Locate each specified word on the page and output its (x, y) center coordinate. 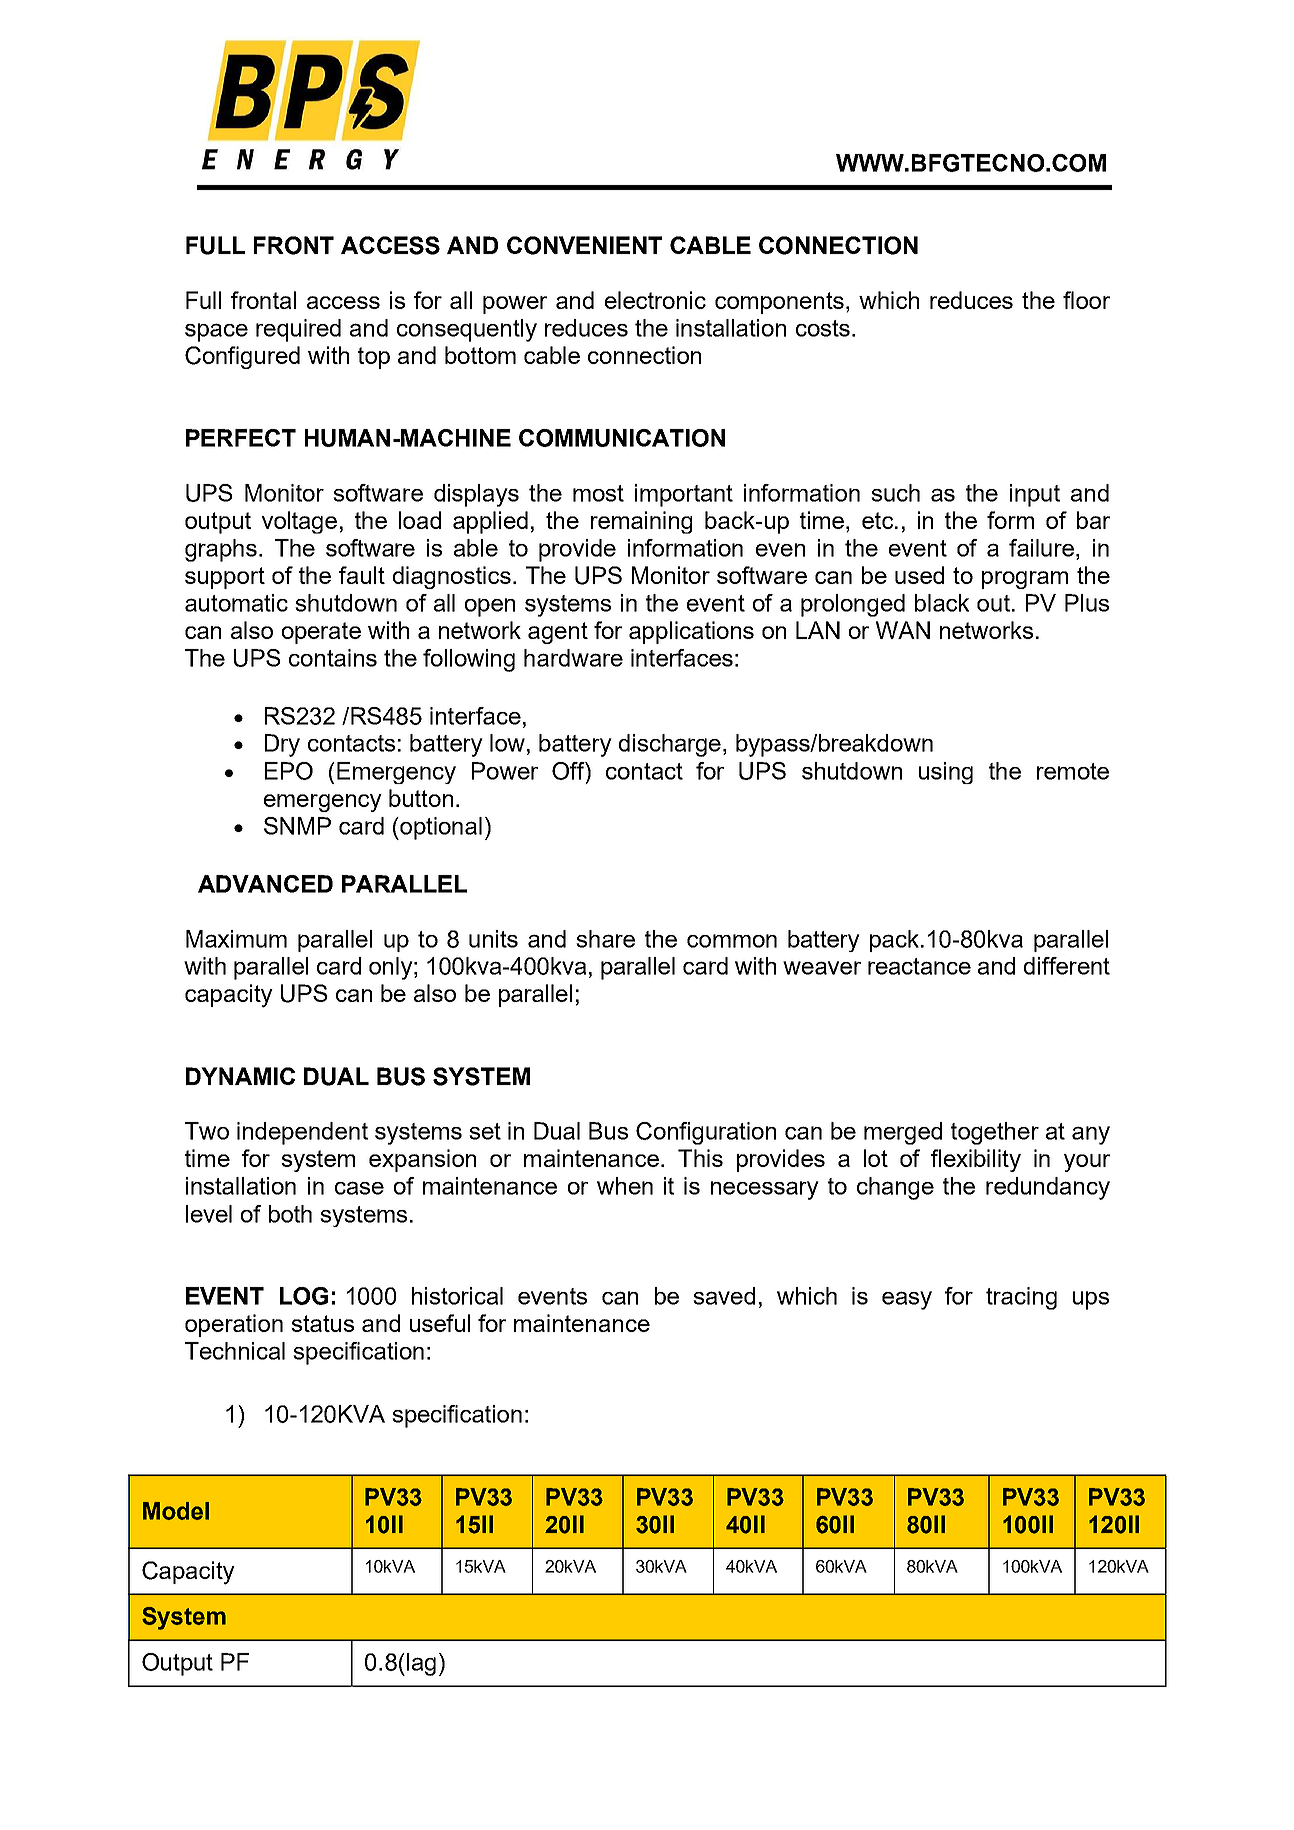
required (298, 330)
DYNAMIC (240, 1076)
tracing (1021, 1298)
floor (1086, 300)
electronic (655, 300)
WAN (903, 630)
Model (176, 1511)
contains (333, 658)
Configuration (706, 1133)
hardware (573, 658)
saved (724, 1296)
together (995, 1133)
